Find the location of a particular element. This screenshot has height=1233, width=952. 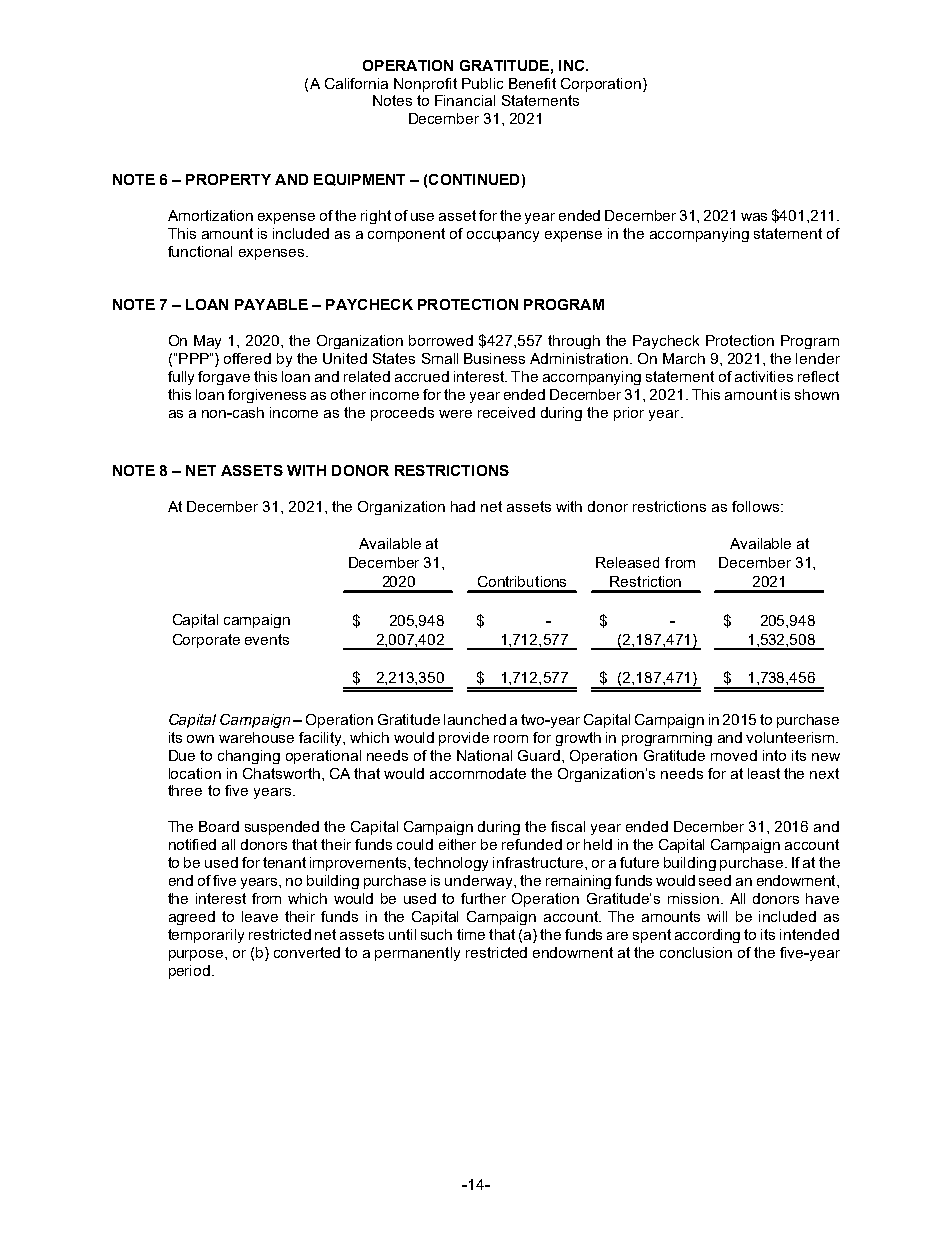

received is located at coordinates (506, 412).
